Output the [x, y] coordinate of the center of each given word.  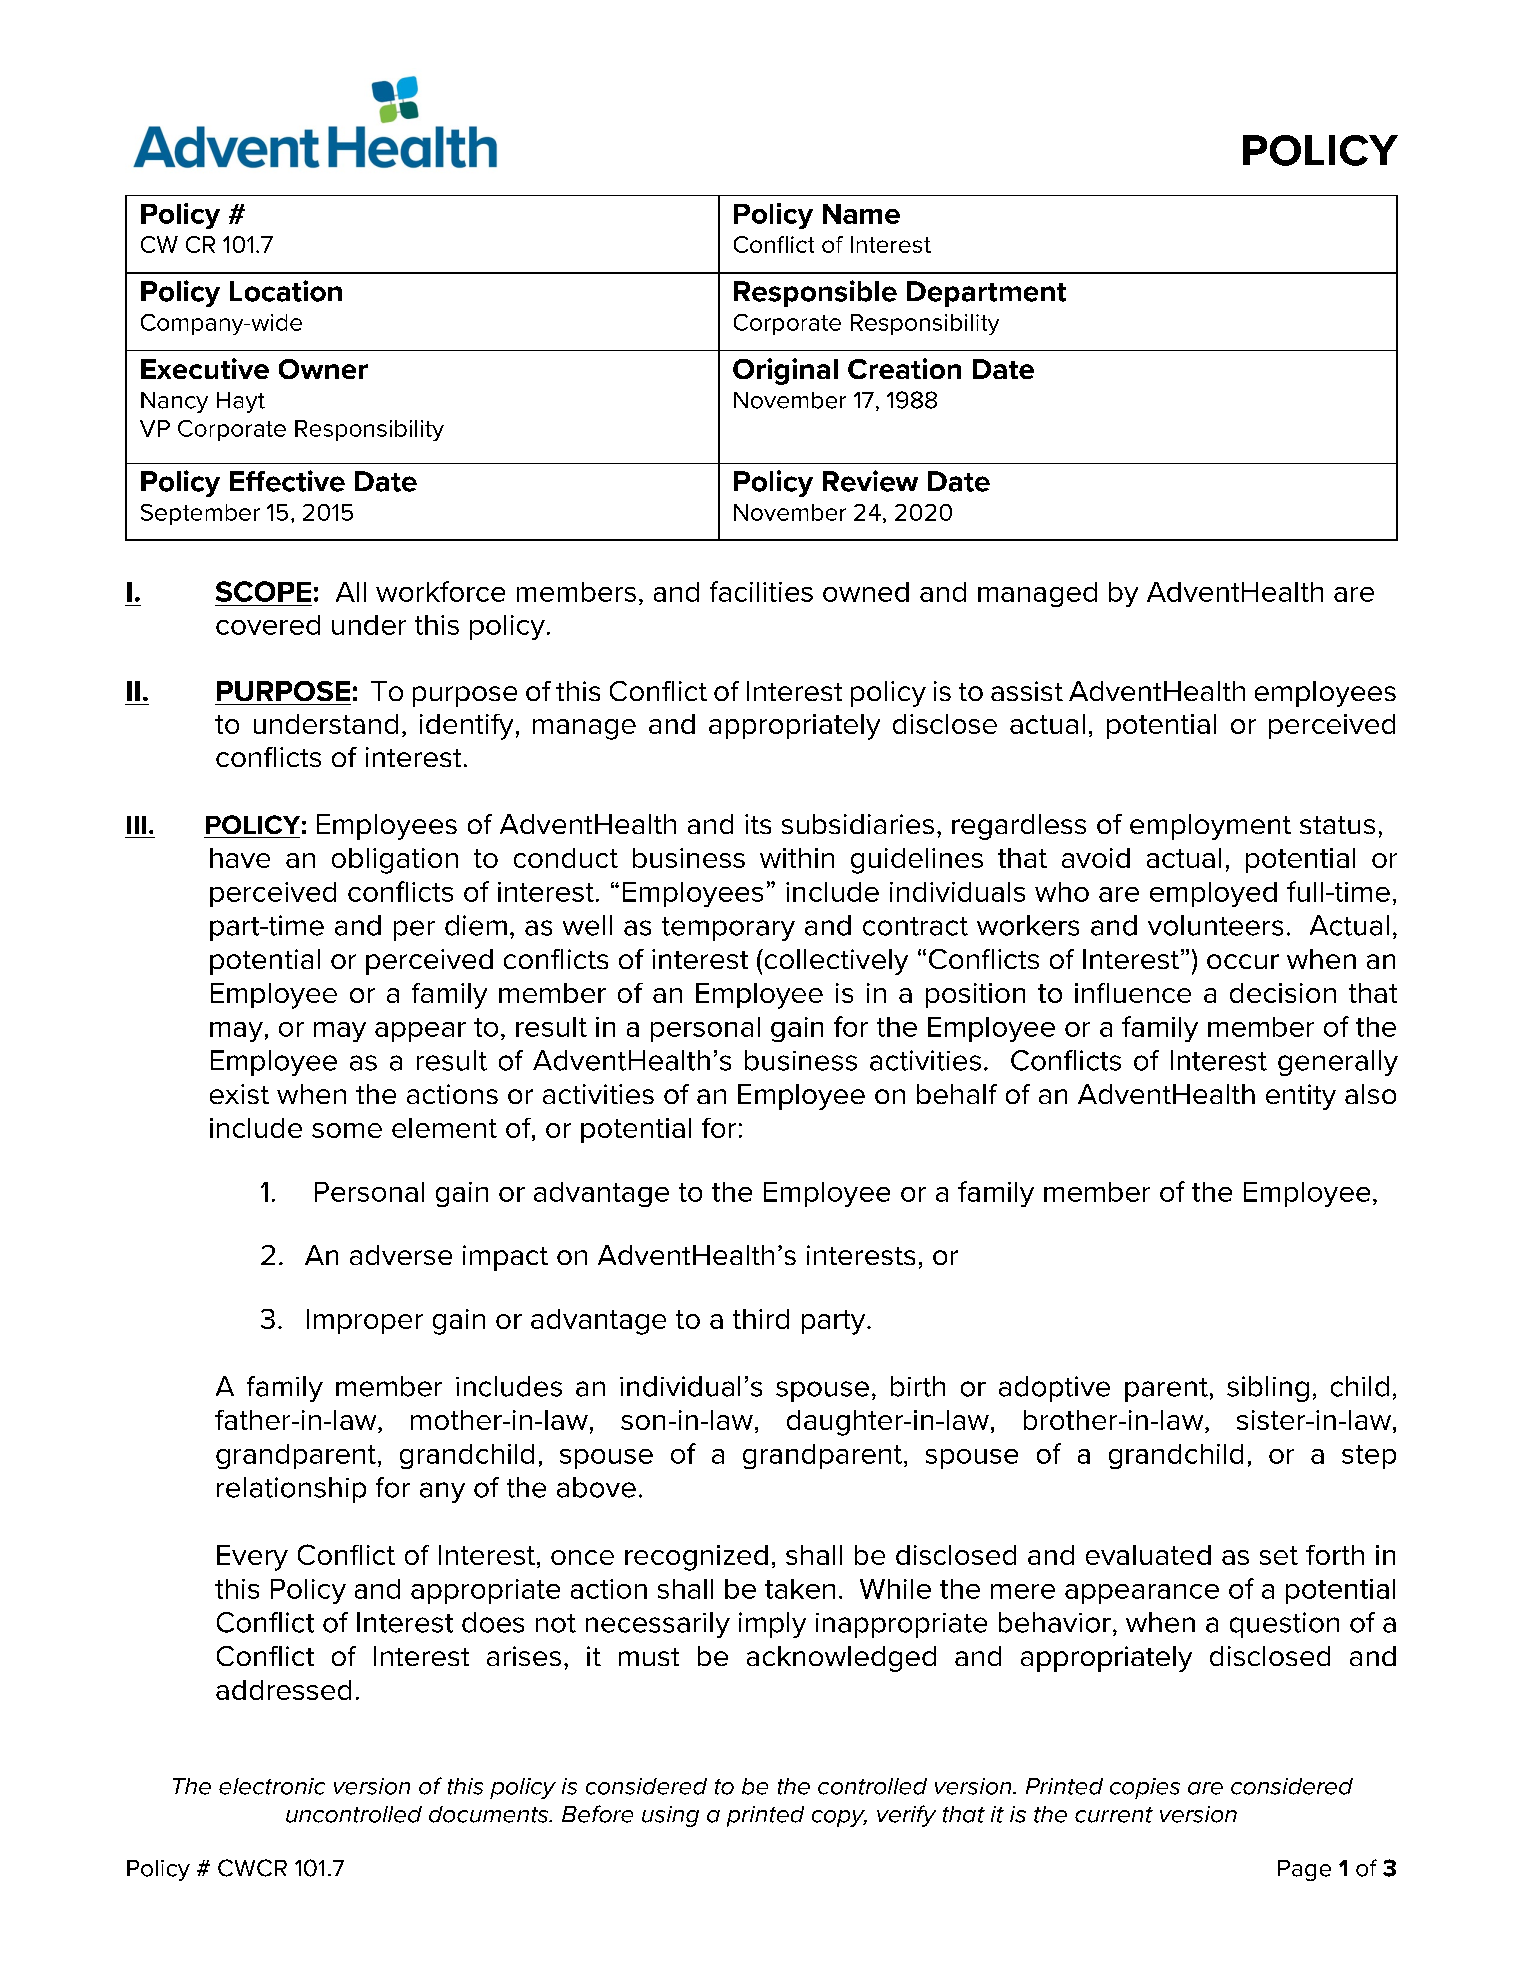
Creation [904, 368]
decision [1283, 993]
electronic [272, 1786]
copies [1145, 1788]
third [761, 1319]
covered [268, 625]
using [670, 1816]
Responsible [815, 293]
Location [286, 291]
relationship [291, 1490]
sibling [1268, 1389]
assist [1027, 691]
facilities [761, 591]
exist [239, 1094]
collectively [835, 962]
